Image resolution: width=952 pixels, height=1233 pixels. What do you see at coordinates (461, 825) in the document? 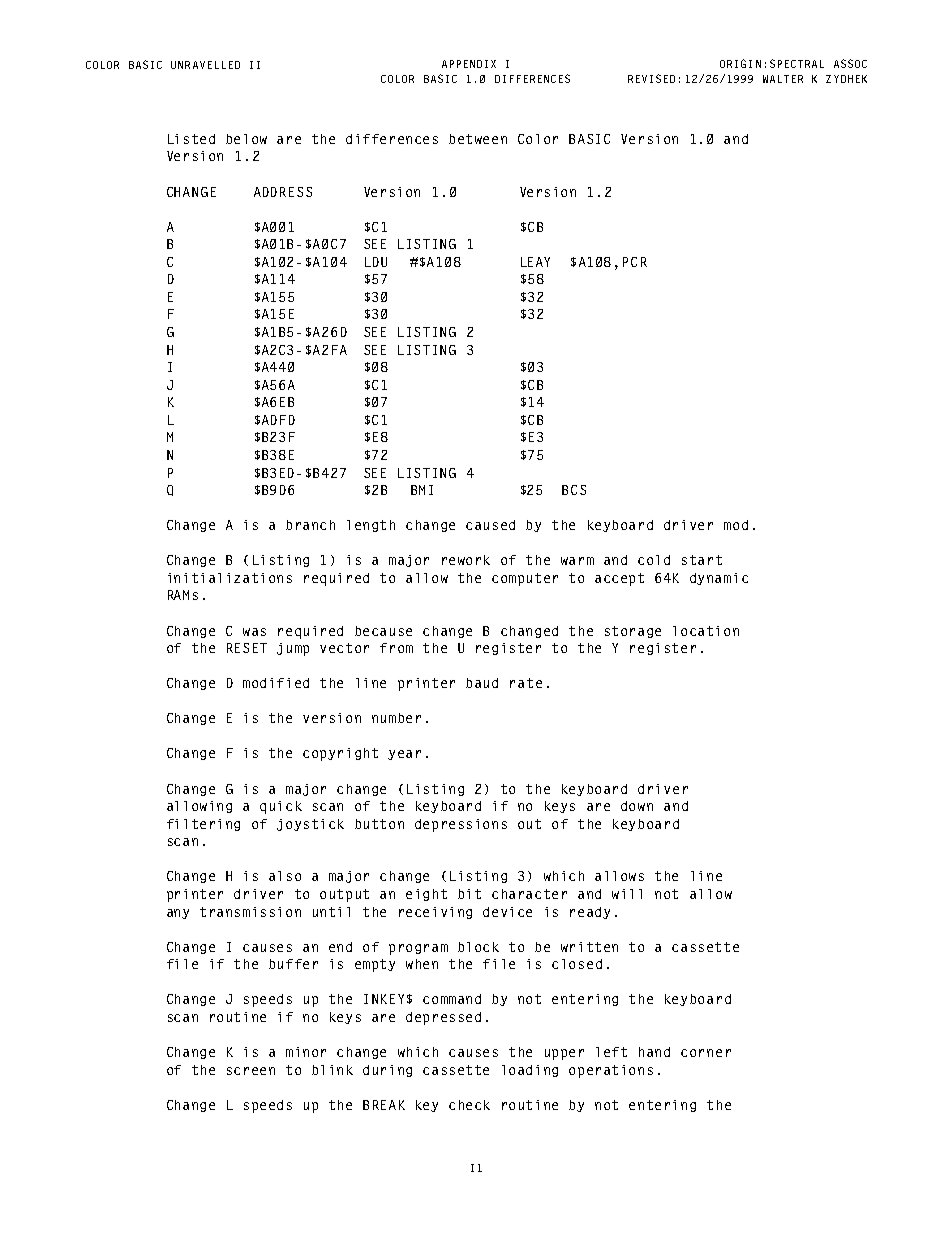
I see `depressions` at bounding box center [461, 825].
